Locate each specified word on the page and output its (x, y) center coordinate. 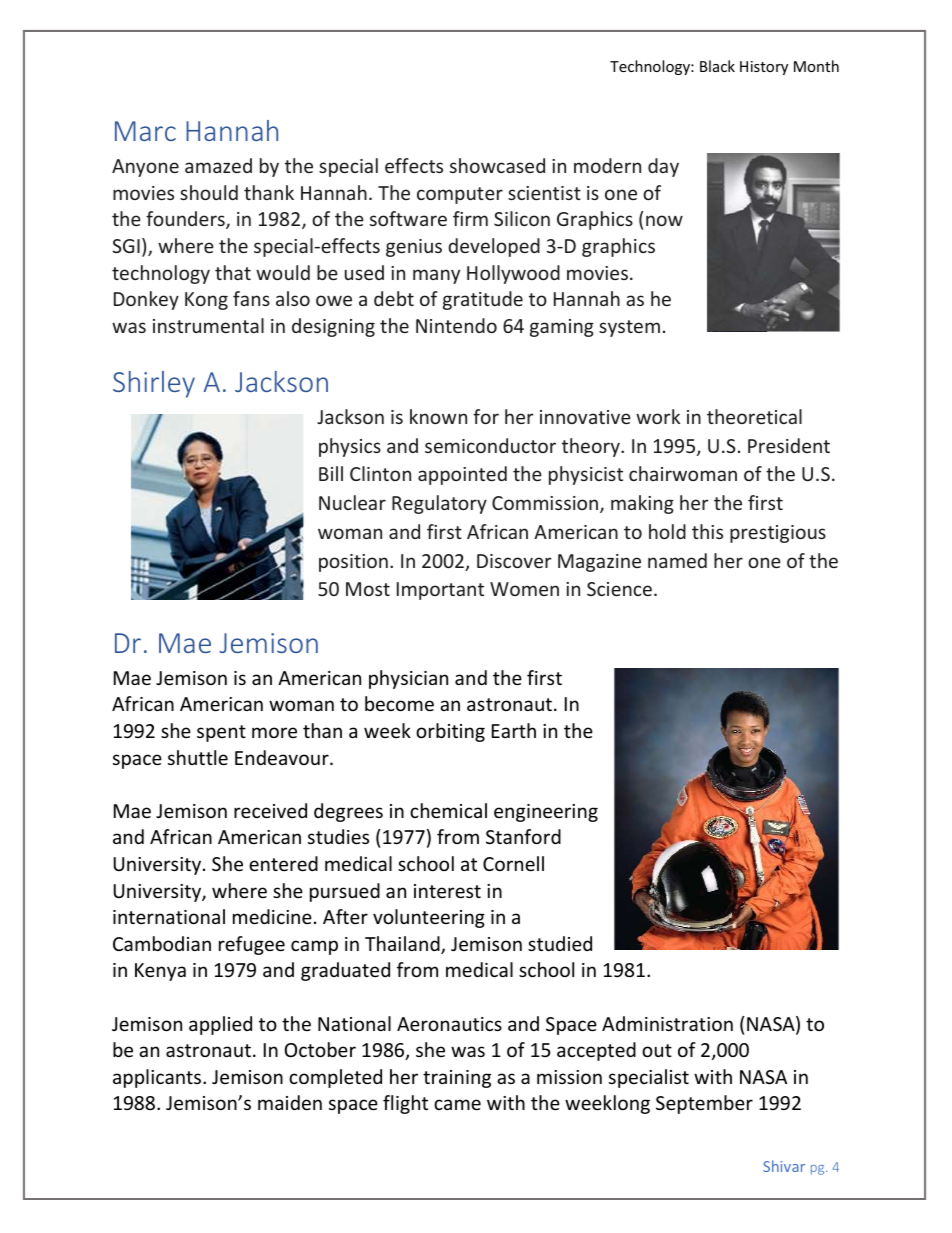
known (438, 416)
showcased (497, 165)
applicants (158, 1078)
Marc (145, 131)
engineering (546, 813)
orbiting (450, 732)
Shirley (154, 384)
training (457, 1079)
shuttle (198, 757)
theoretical (754, 416)
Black (717, 66)
